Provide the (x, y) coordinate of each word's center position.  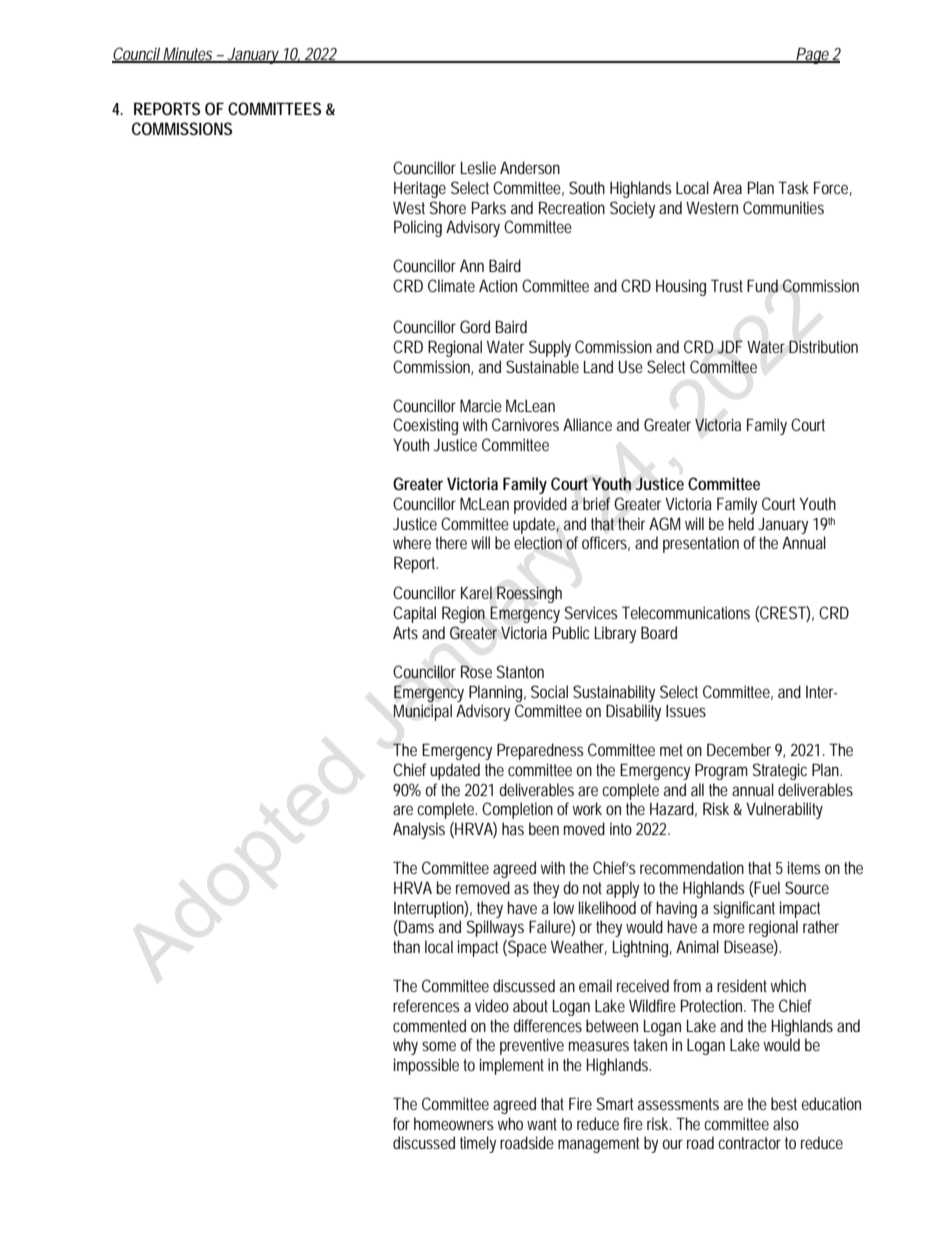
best (784, 1103)
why (405, 1046)
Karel (476, 592)
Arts (405, 632)
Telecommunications (686, 612)
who (510, 1123)
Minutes (189, 55)
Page (813, 55)
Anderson (530, 167)
